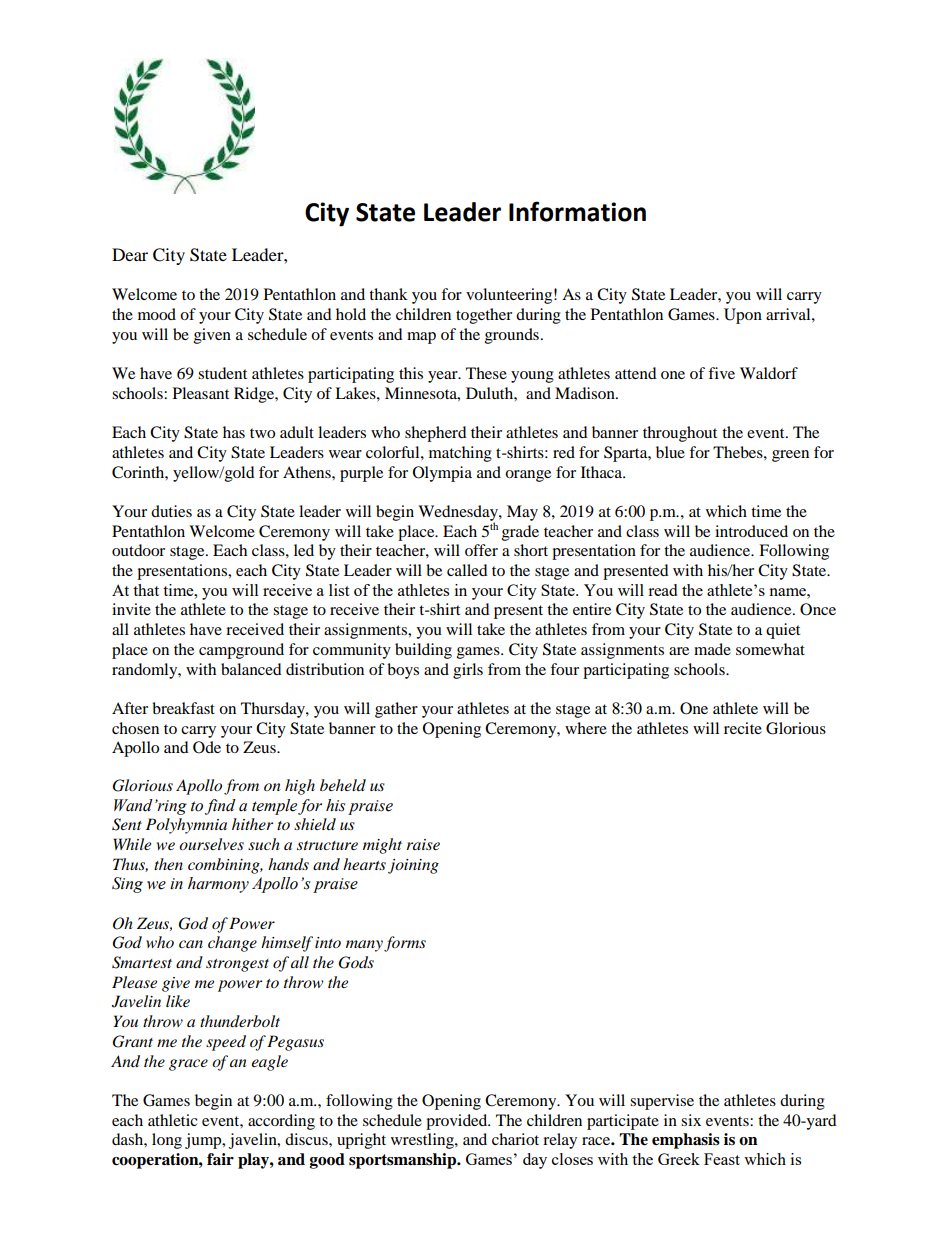  I want to click on jump, so click(204, 1141).
